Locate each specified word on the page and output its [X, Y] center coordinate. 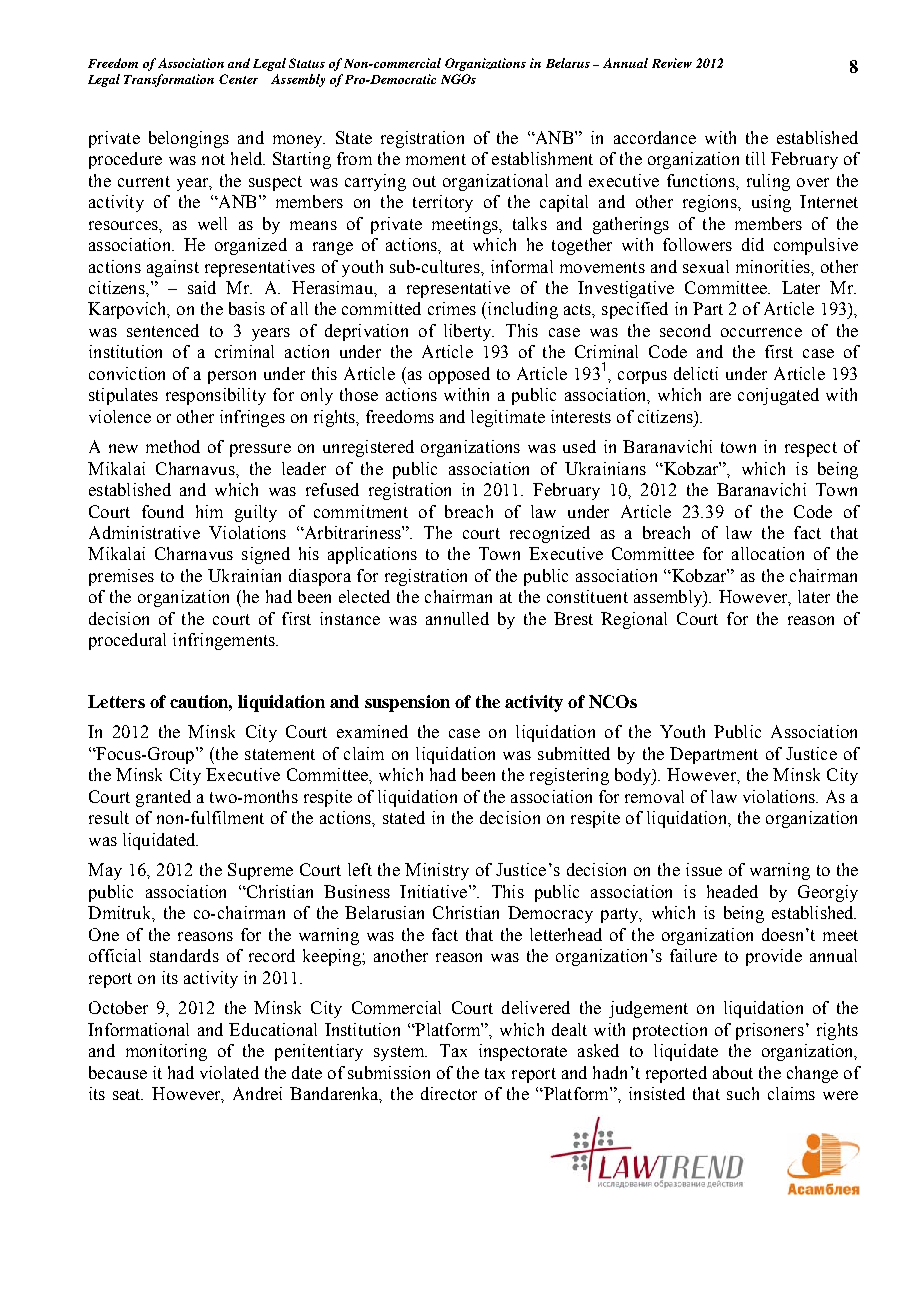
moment [436, 159]
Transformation [169, 80]
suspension [407, 703]
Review [672, 63]
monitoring [166, 1052]
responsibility [216, 396]
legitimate [508, 418]
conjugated [778, 396]
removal [654, 796]
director [449, 1093]
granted [163, 798]
